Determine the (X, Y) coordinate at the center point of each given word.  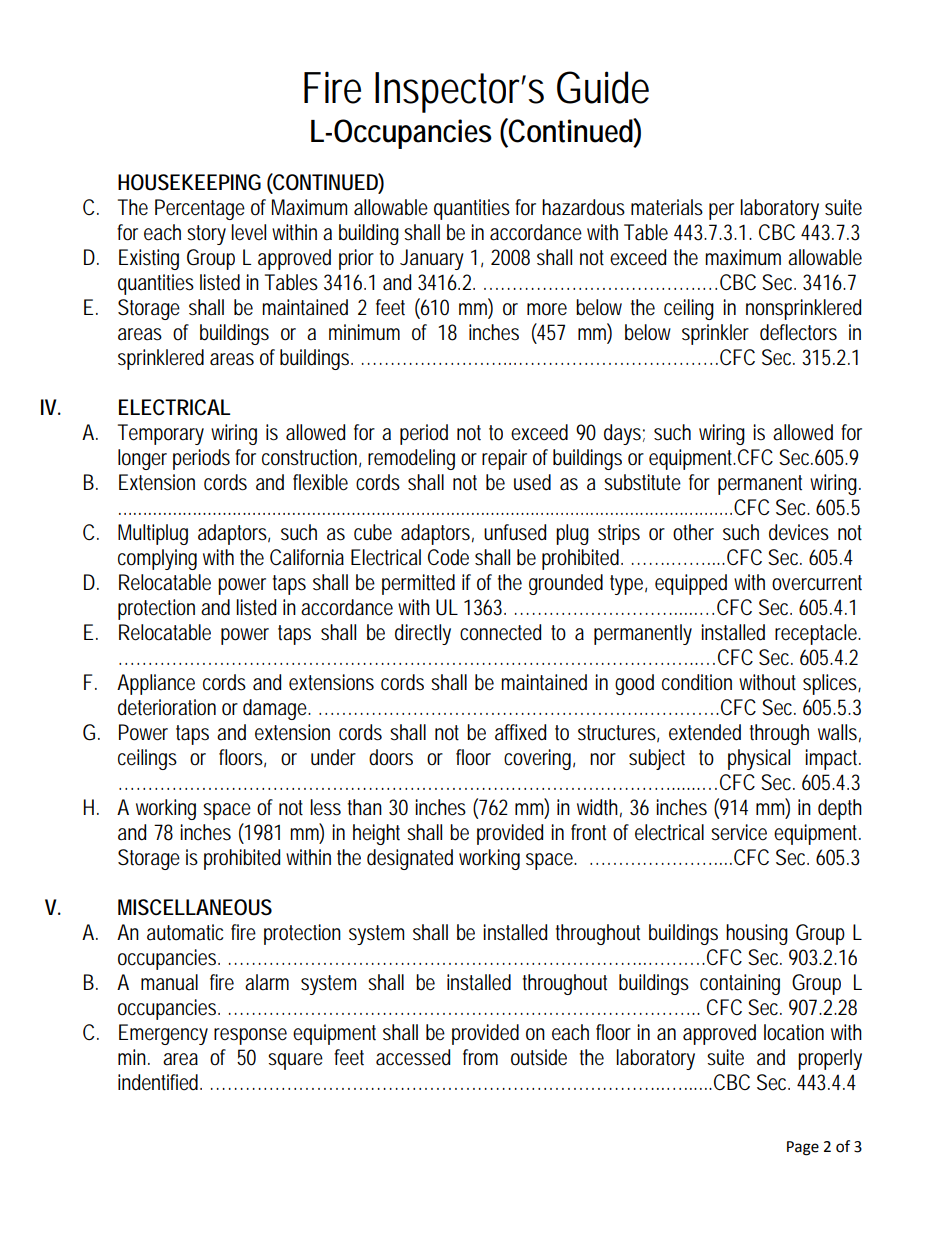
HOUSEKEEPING (189, 182)
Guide (603, 87)
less (325, 807)
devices (799, 532)
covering (539, 759)
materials (667, 207)
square (295, 1061)
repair (504, 459)
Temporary (161, 434)
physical (759, 759)
